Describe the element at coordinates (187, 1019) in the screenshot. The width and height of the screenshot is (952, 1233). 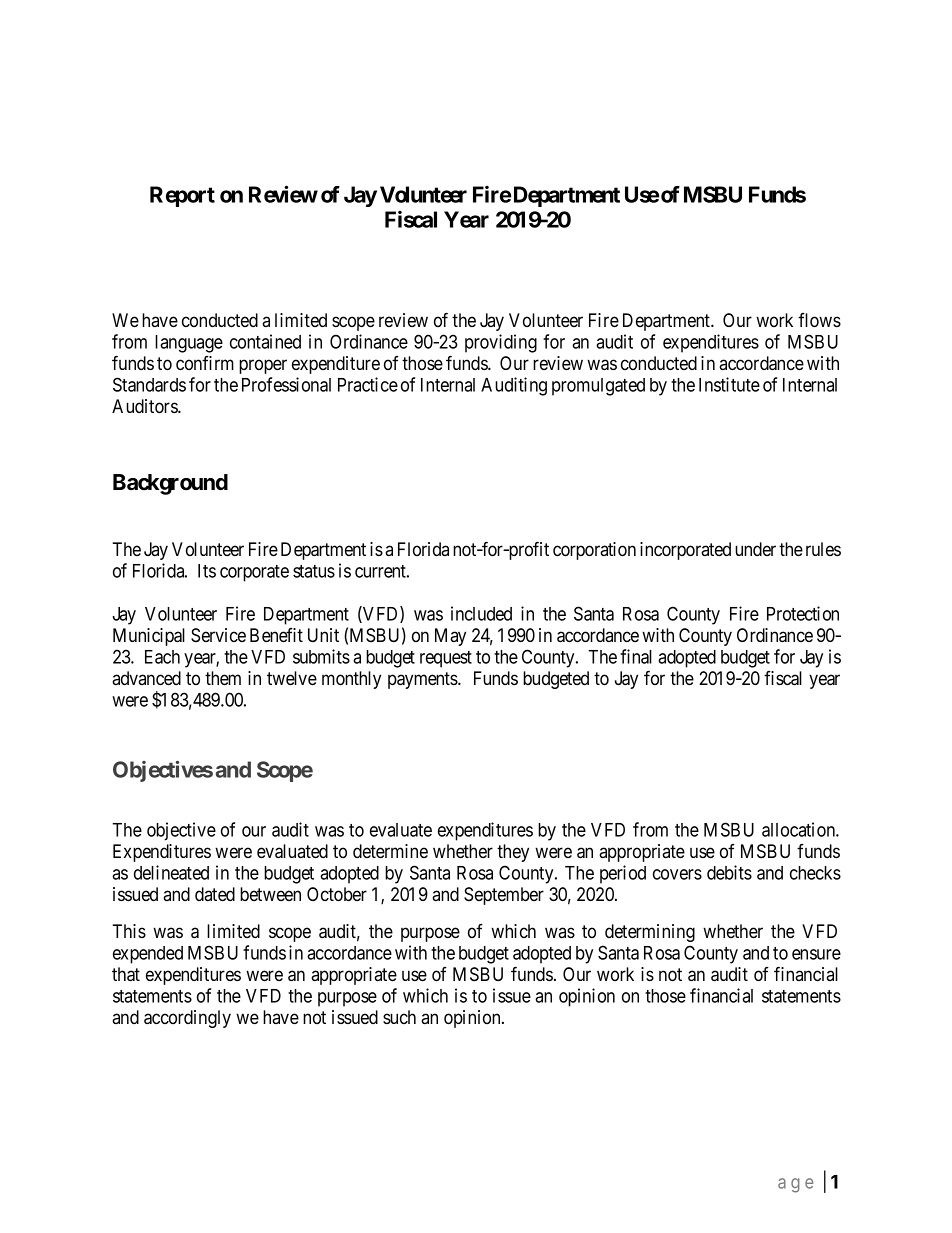
I see `accordingly` at that location.
